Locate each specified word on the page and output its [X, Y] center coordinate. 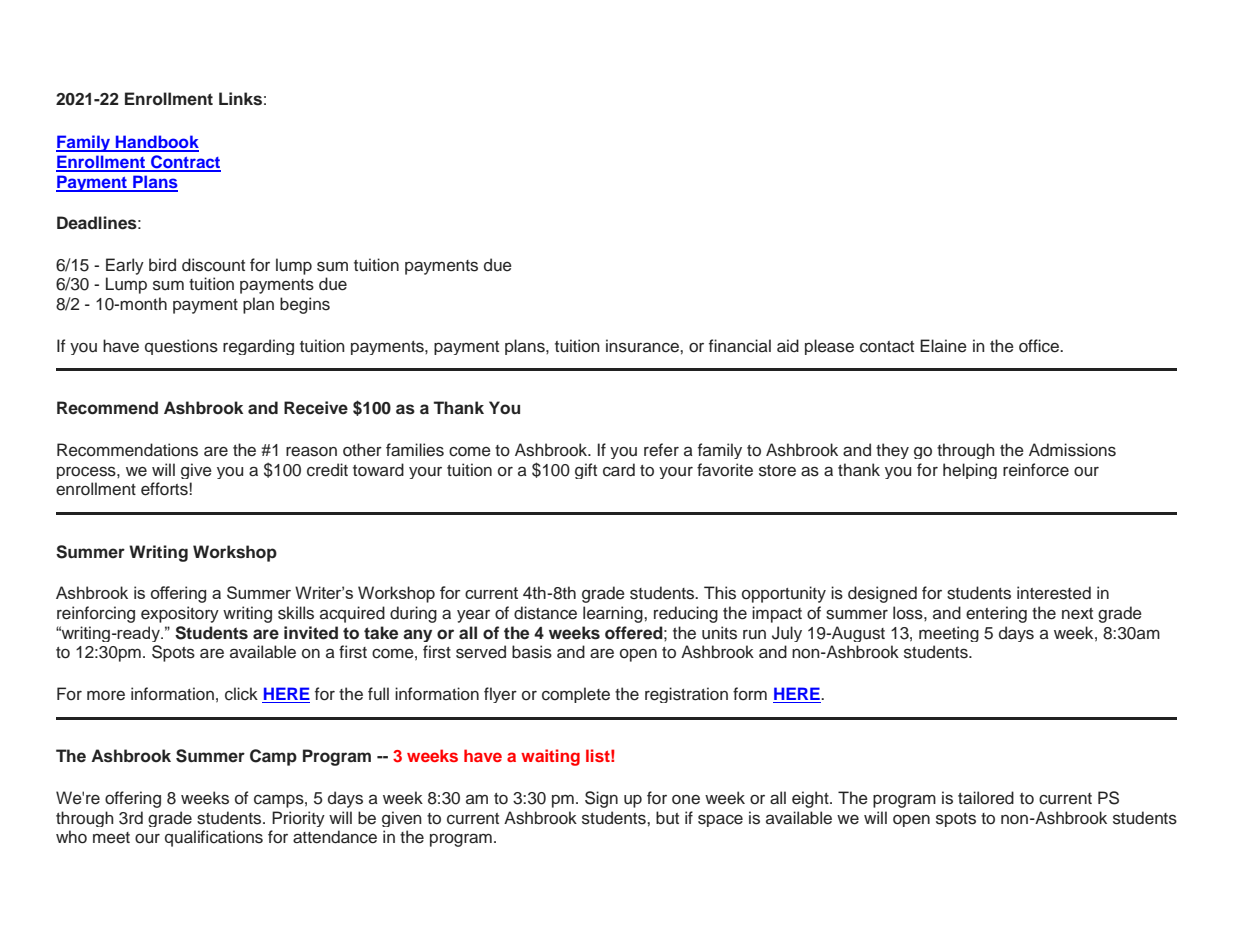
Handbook [156, 143]
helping [970, 471]
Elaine [943, 346]
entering [996, 614]
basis [532, 652]
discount [213, 265]
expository [180, 614]
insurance [643, 346]
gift [586, 471]
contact [887, 347]
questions [181, 347]
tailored [986, 798]
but [667, 818]
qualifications [214, 838]
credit [327, 470]
